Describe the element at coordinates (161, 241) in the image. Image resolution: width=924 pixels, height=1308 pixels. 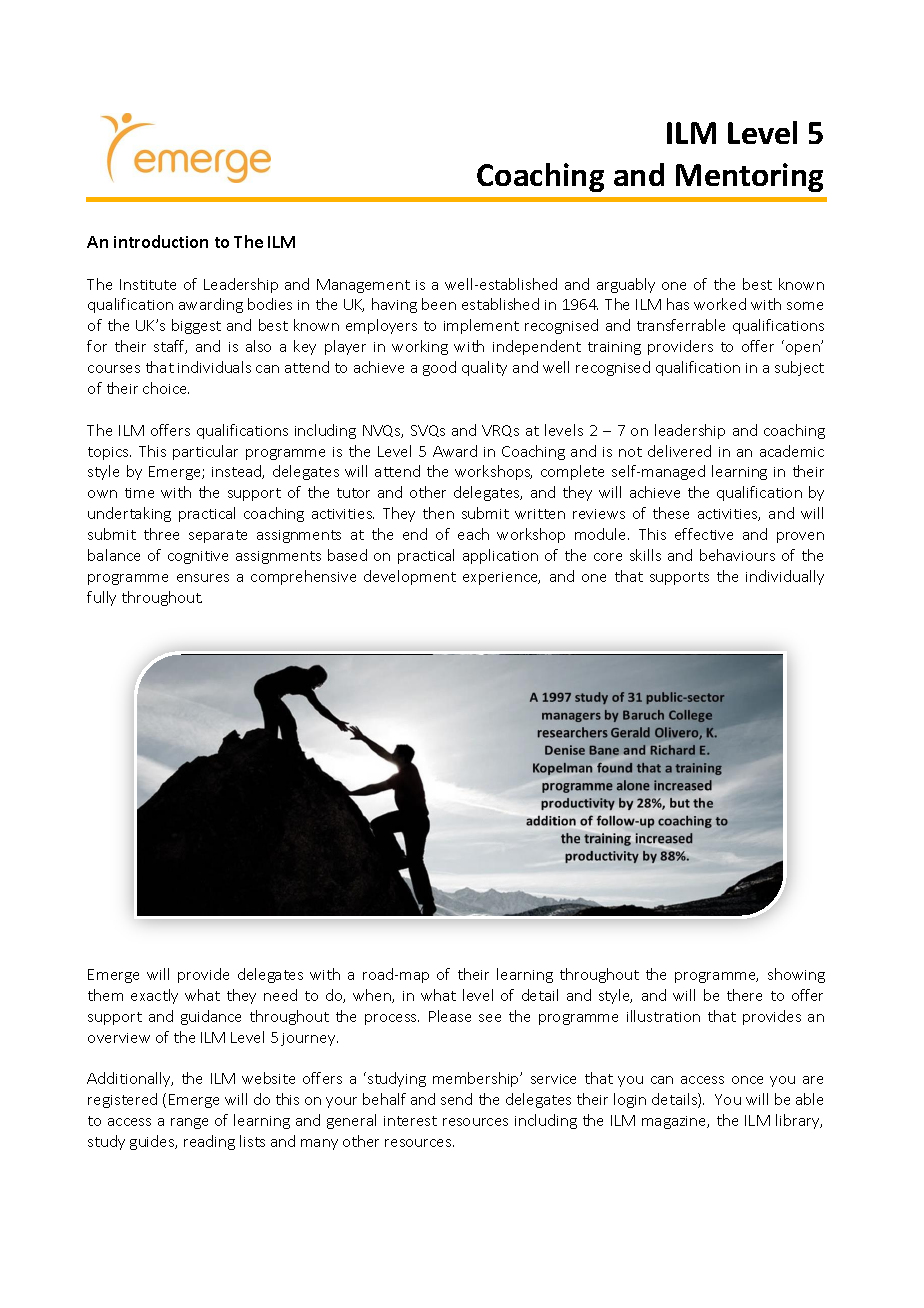
I see `introduction` at that location.
